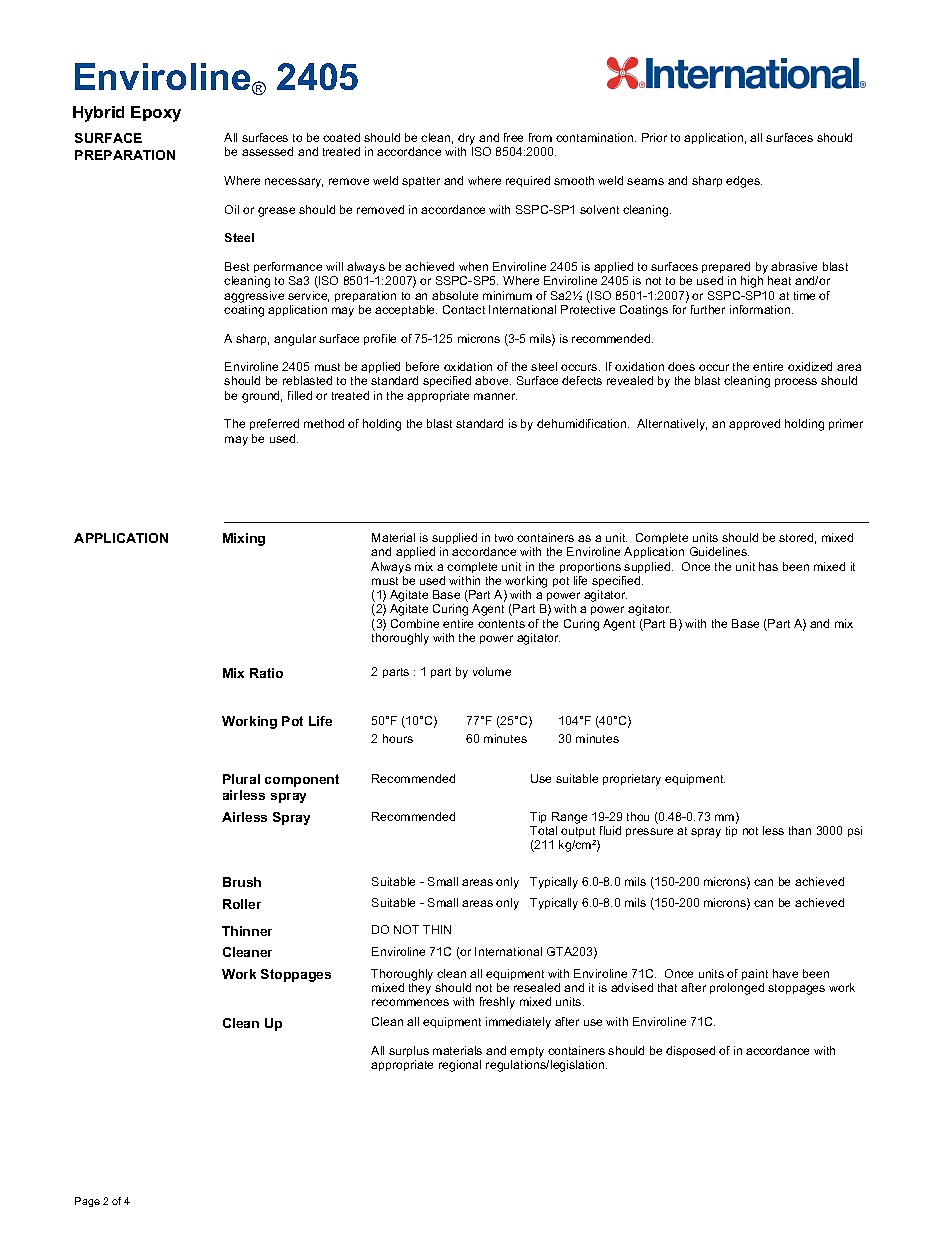 Image resolution: width=952 pixels, height=1233 pixels. I want to click on Roller, so click(242, 904).
